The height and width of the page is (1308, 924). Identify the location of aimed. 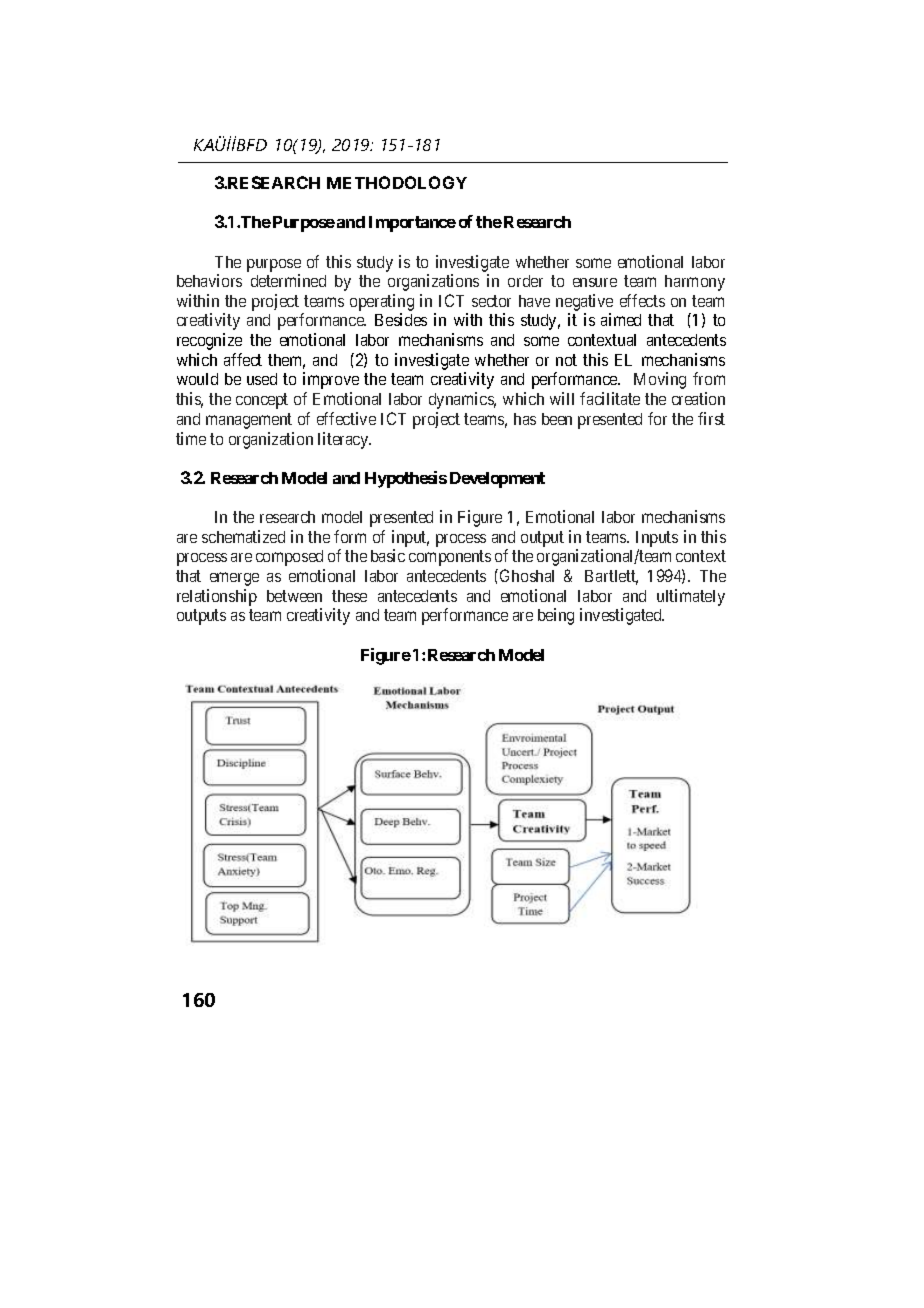
(621, 319).
